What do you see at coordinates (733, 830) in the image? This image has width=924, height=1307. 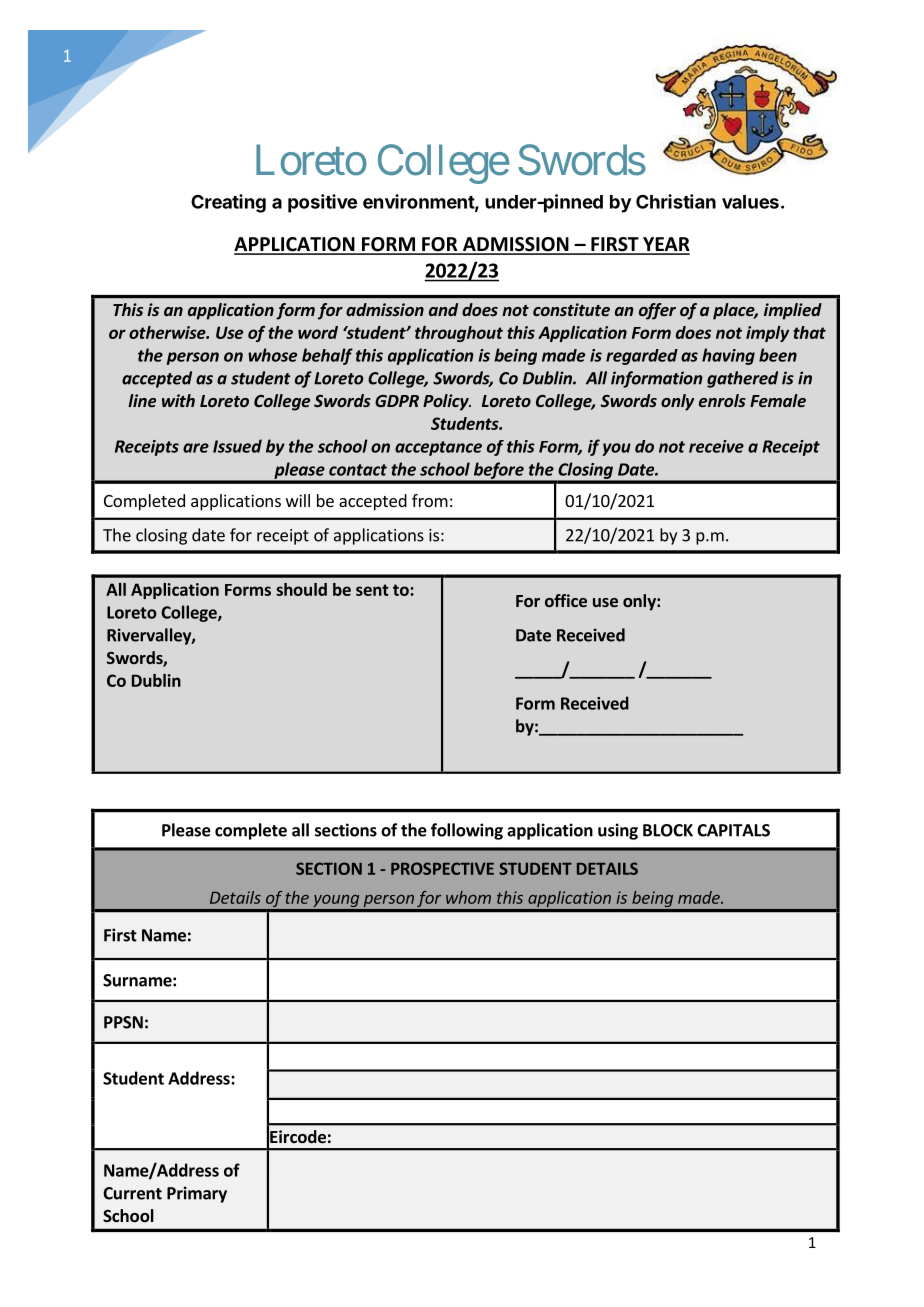 I see `CAPITALS` at bounding box center [733, 830].
